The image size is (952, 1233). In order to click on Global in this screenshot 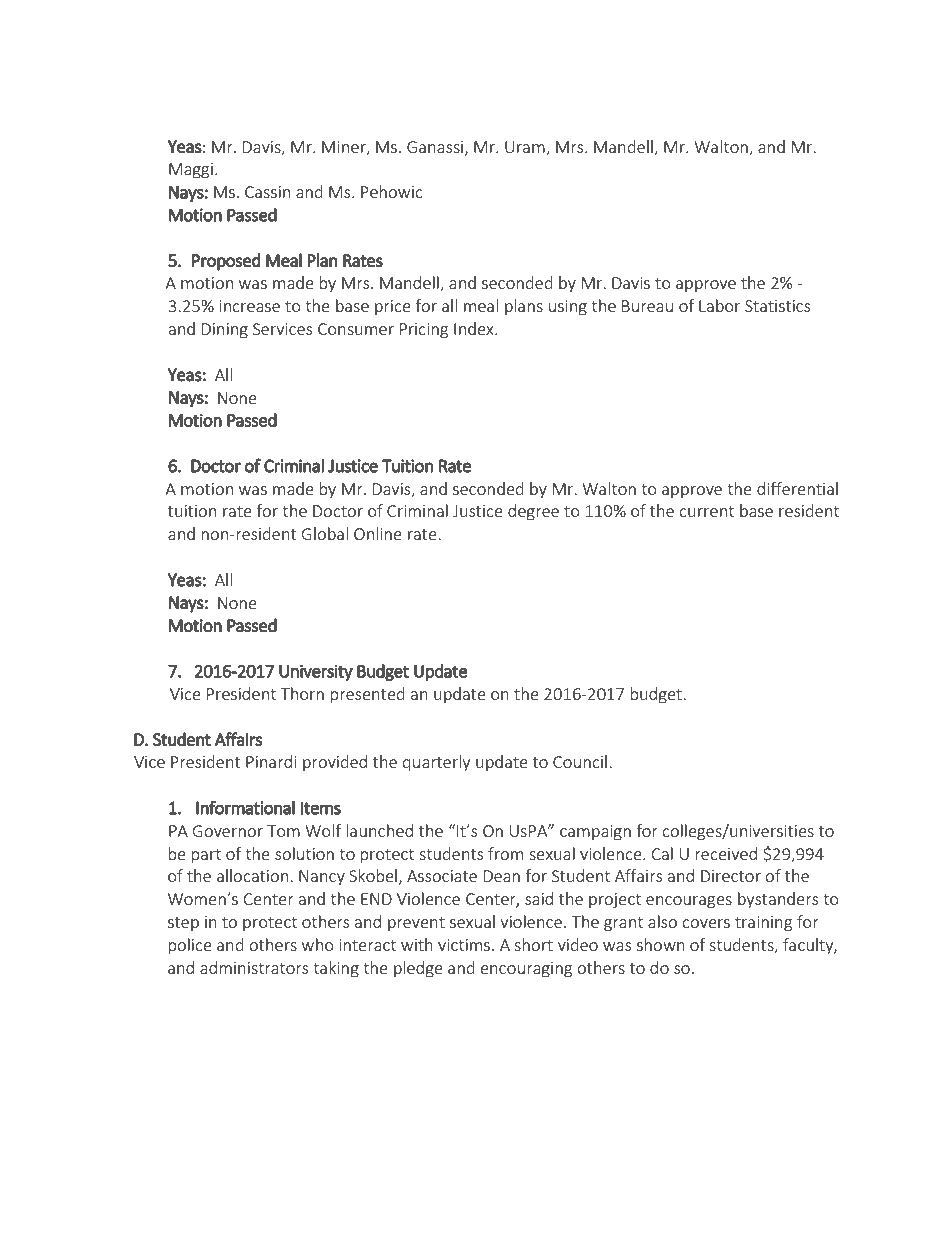, I will do `click(325, 533)`.
